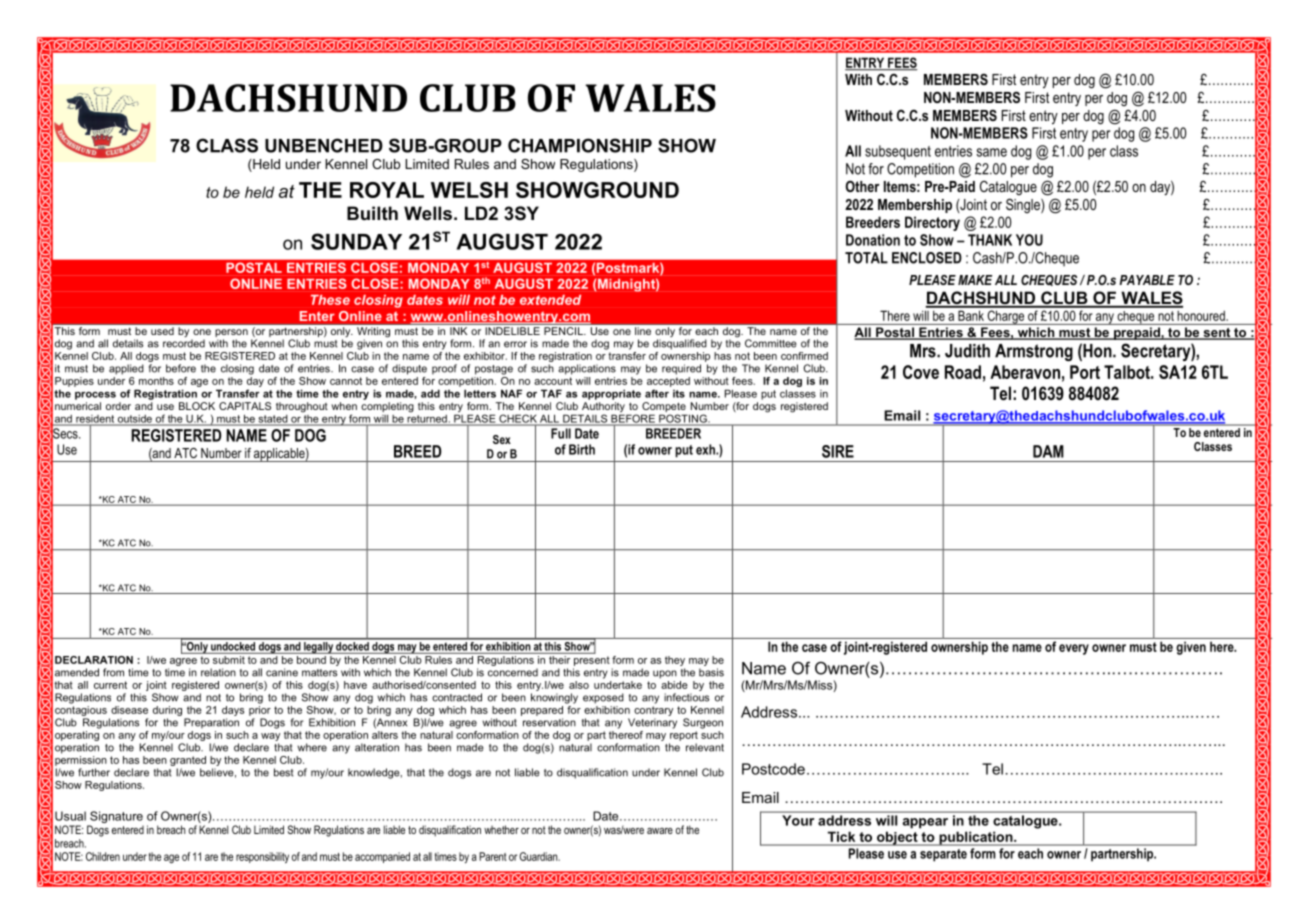 The image size is (1308, 924). I want to click on every, so click(1074, 649).
